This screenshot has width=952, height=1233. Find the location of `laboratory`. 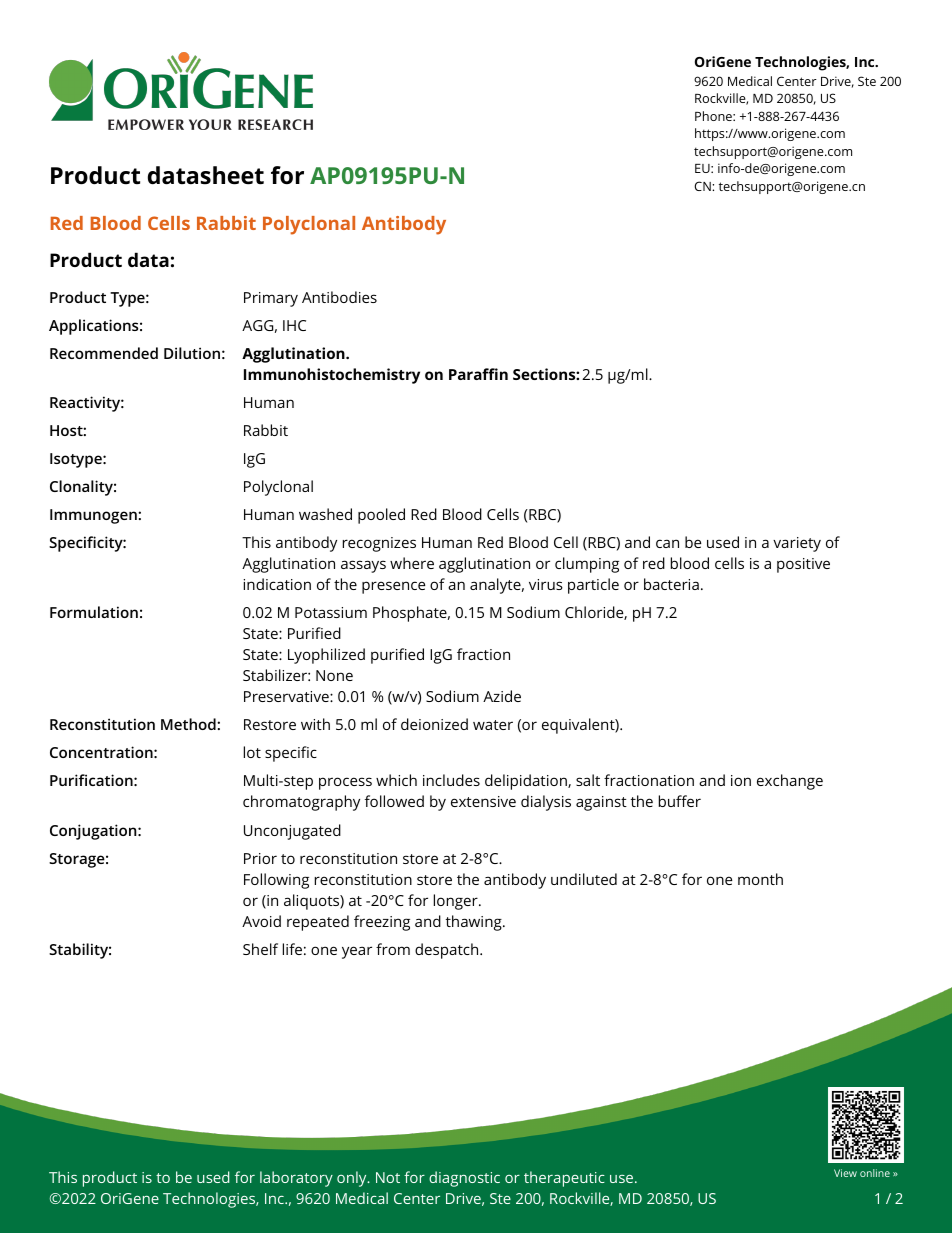

laboratory is located at coordinates (296, 1179).
